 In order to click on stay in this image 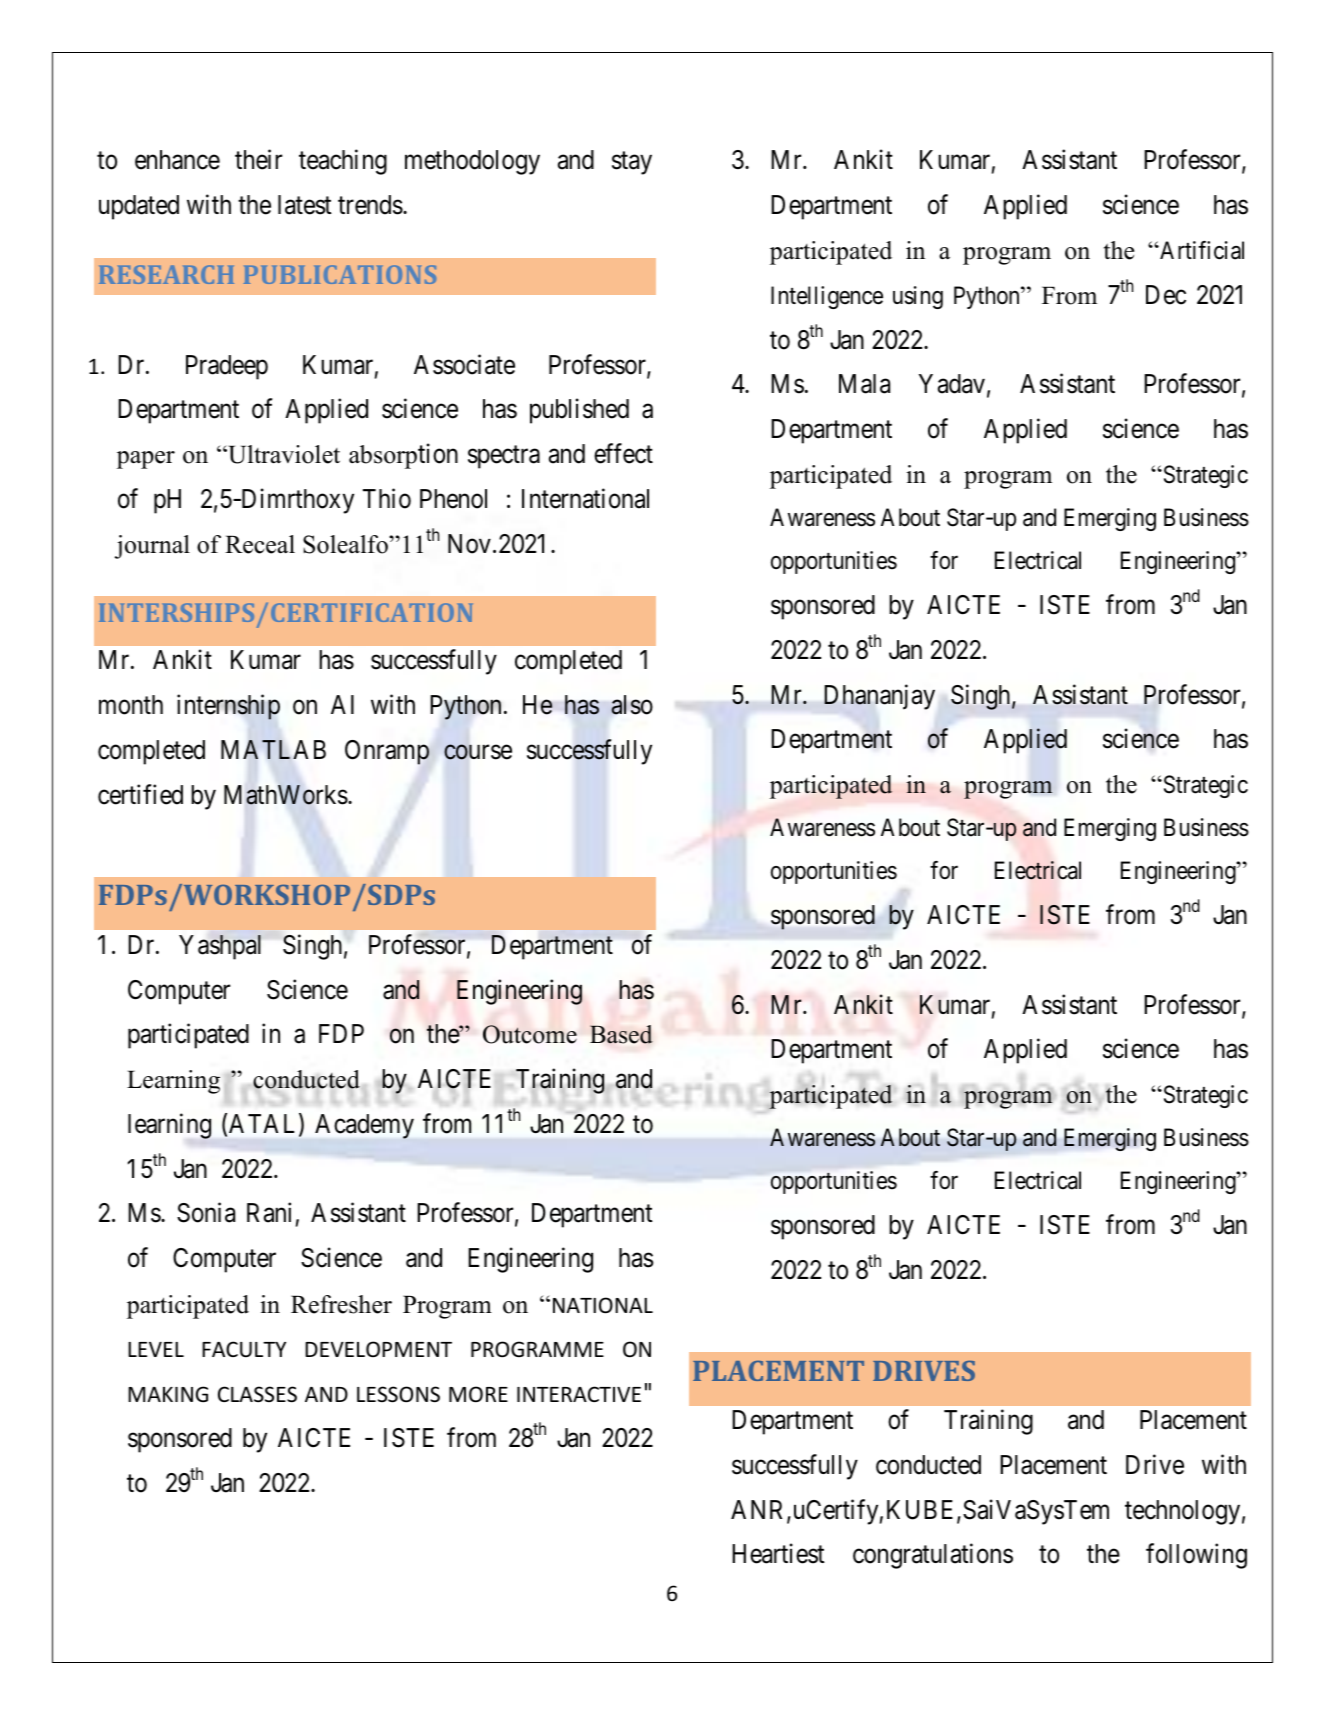, I will do `click(632, 163)`.
